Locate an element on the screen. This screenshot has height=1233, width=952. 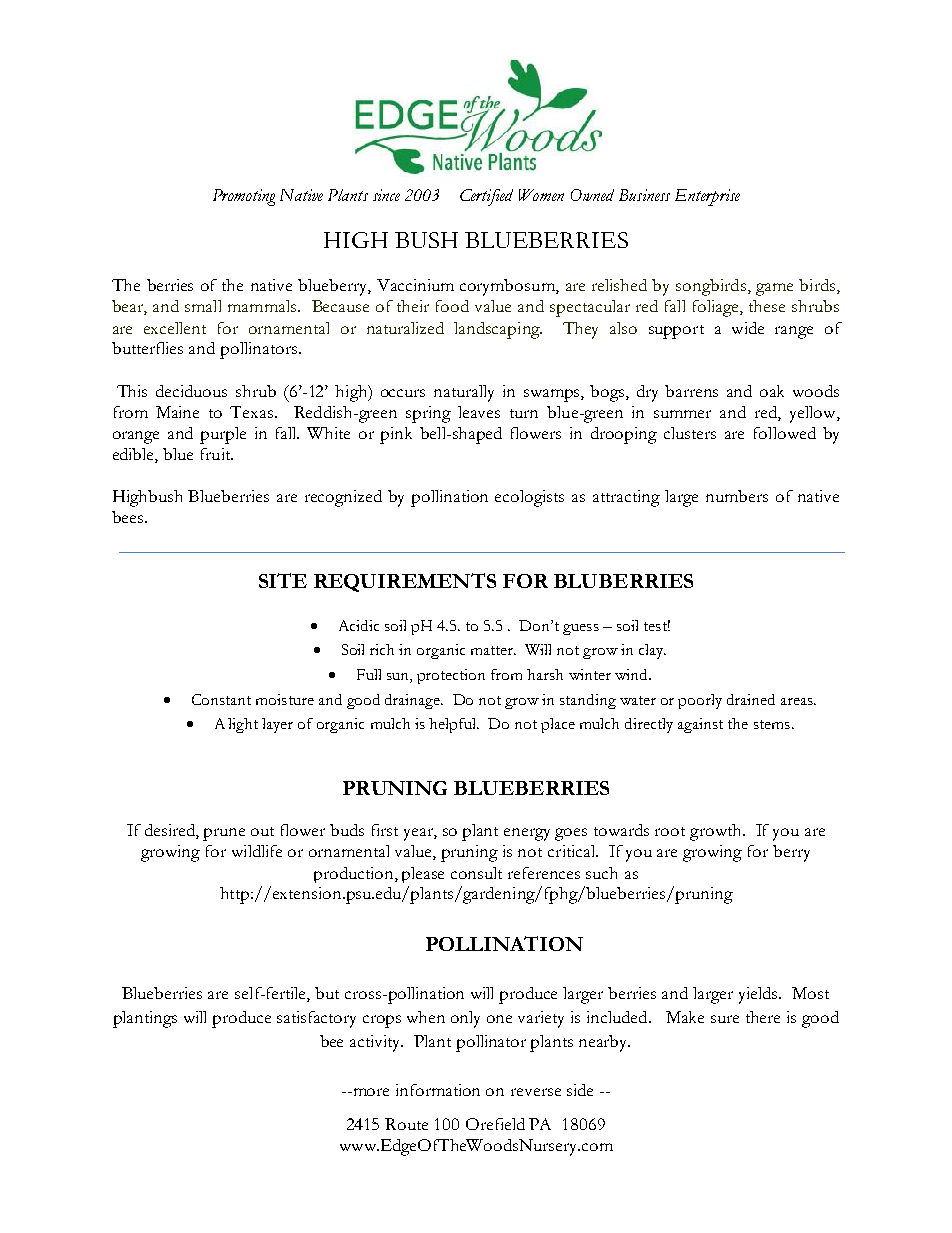
clusters is located at coordinates (690, 433).
